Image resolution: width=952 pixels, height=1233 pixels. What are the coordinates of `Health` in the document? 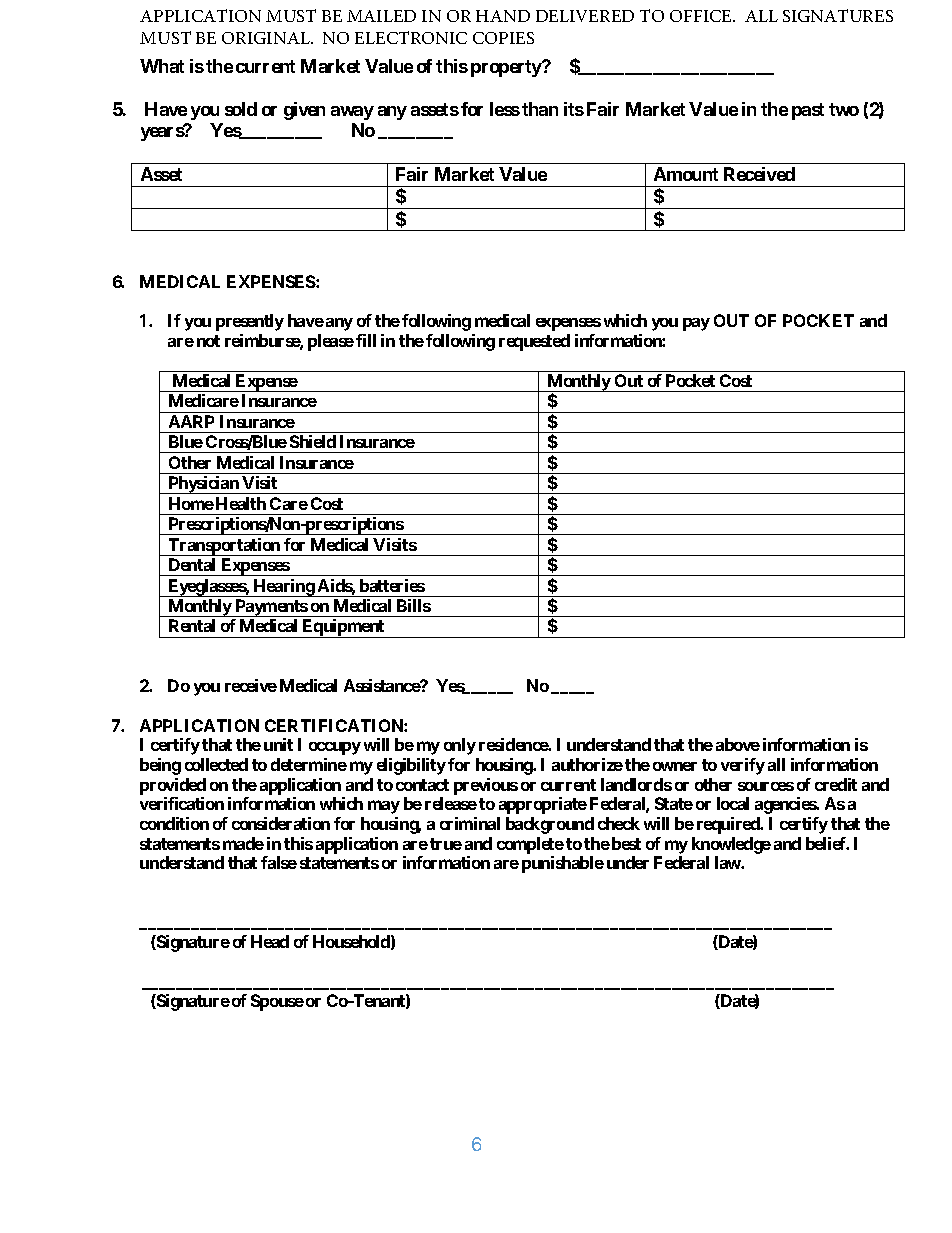 It's located at (241, 503).
